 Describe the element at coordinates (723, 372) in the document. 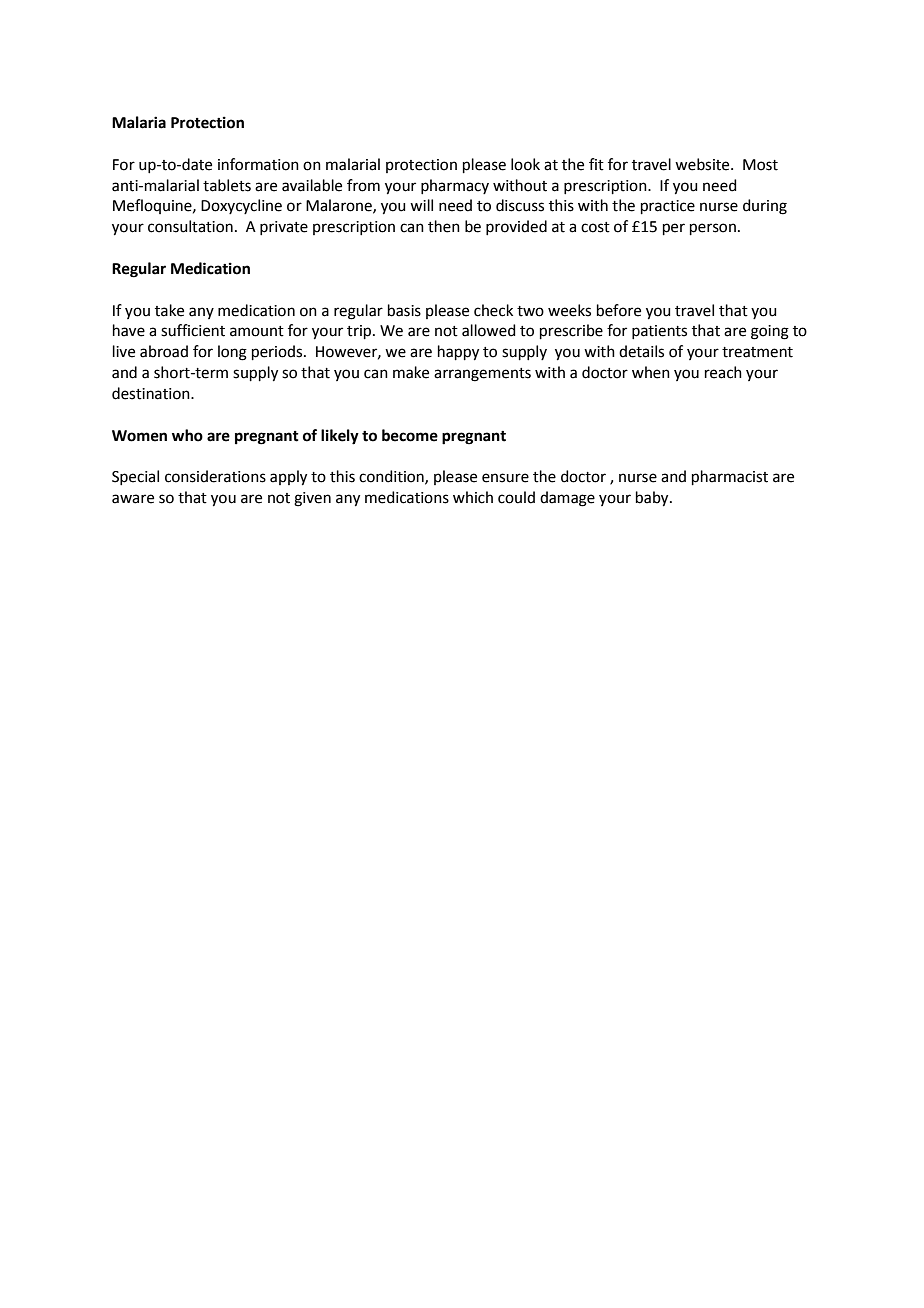

I see `reach` at that location.
